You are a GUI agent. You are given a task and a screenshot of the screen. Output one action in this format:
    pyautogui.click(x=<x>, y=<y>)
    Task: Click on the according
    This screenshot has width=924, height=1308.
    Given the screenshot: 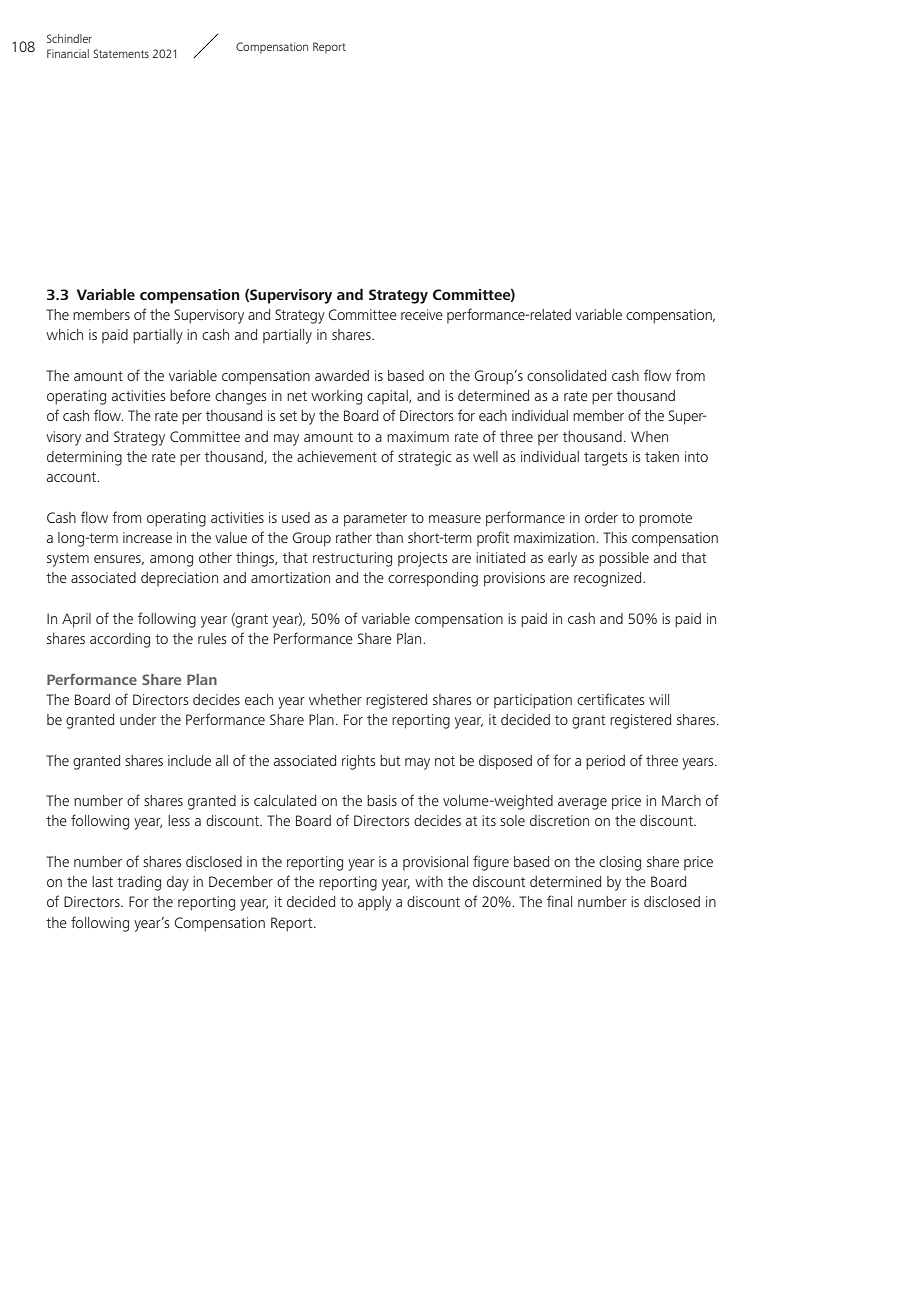 What is the action you would take?
    pyautogui.click(x=120, y=640)
